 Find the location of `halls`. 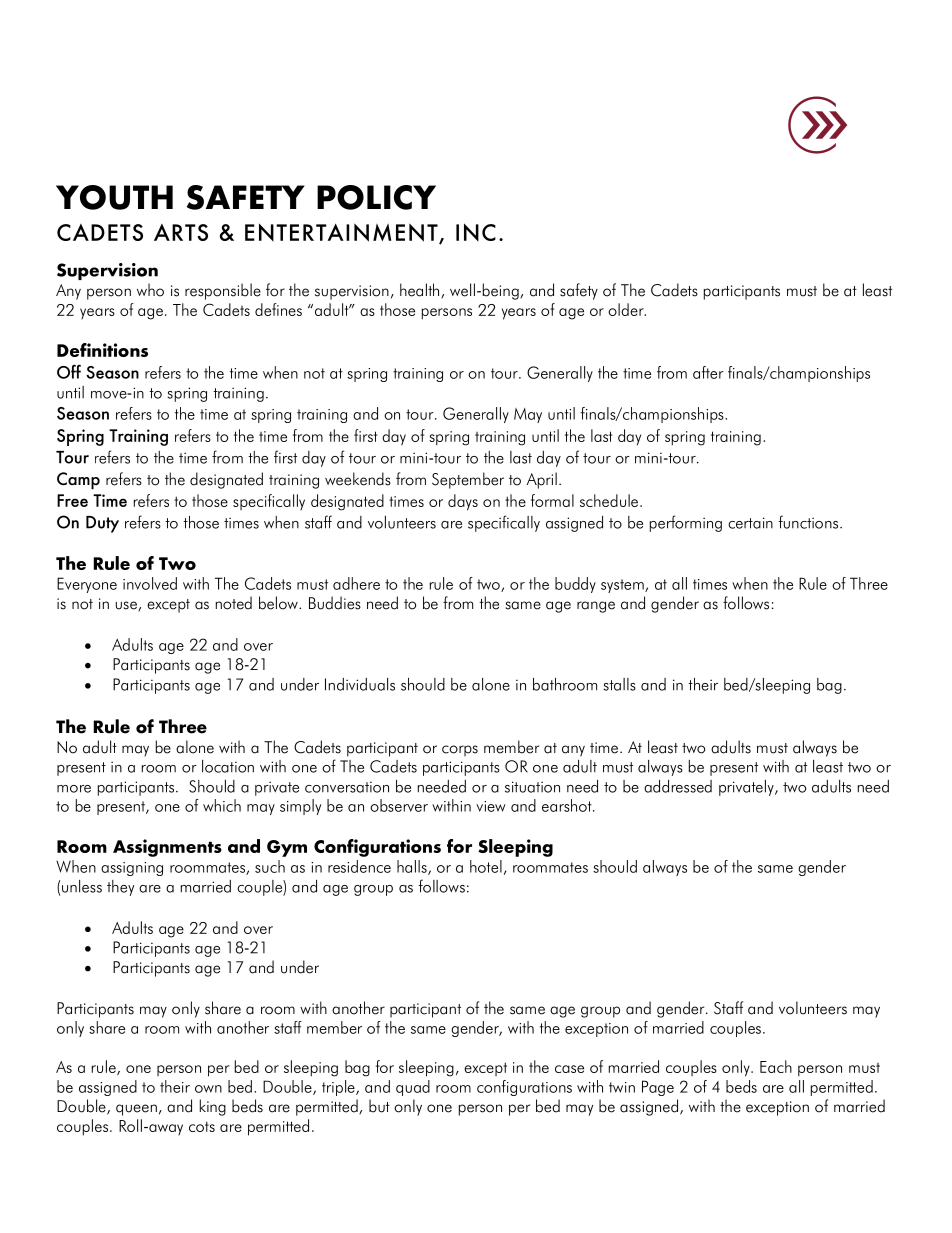

halls is located at coordinates (413, 867).
